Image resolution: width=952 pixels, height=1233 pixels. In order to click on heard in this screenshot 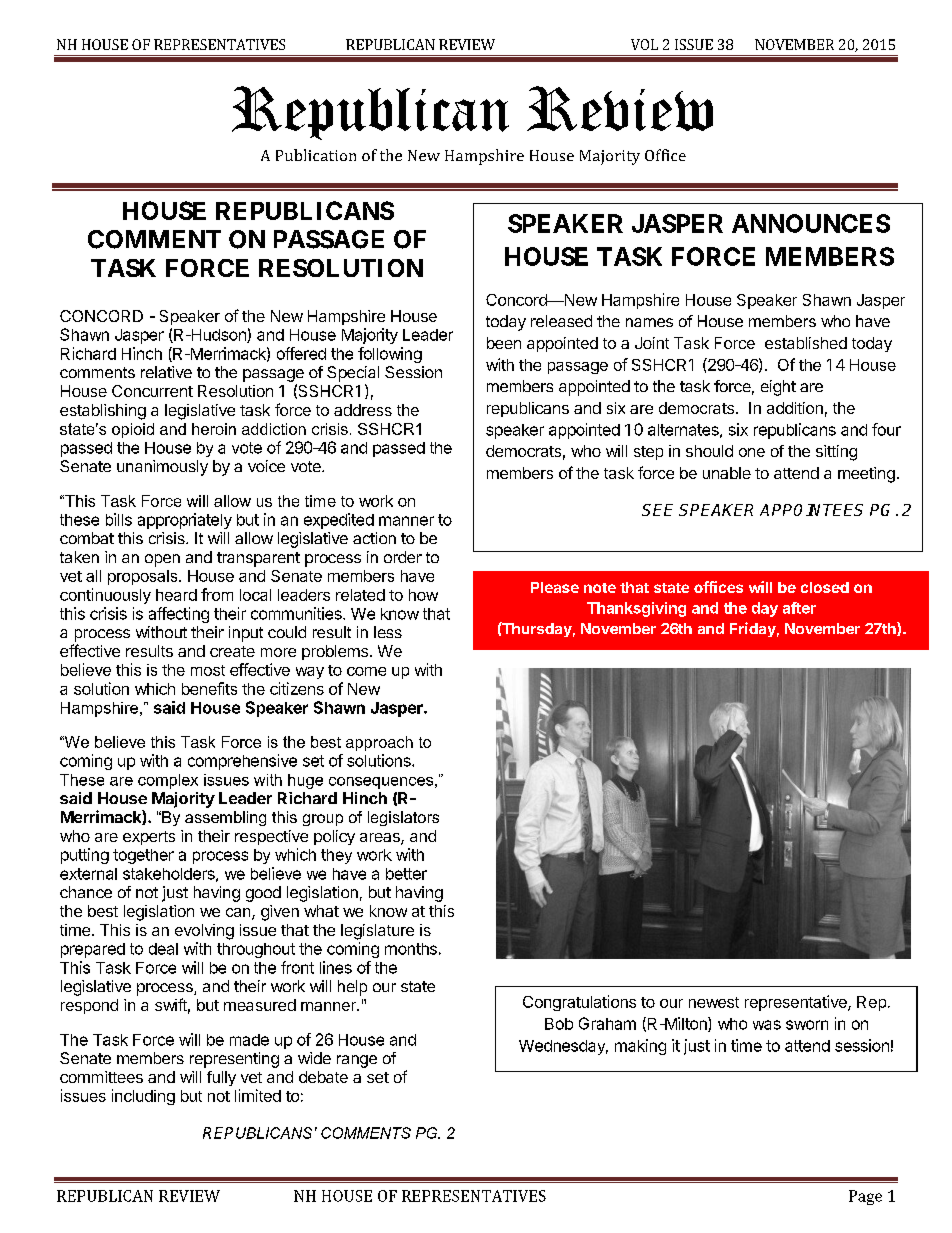, I will do `click(176, 595)`.
